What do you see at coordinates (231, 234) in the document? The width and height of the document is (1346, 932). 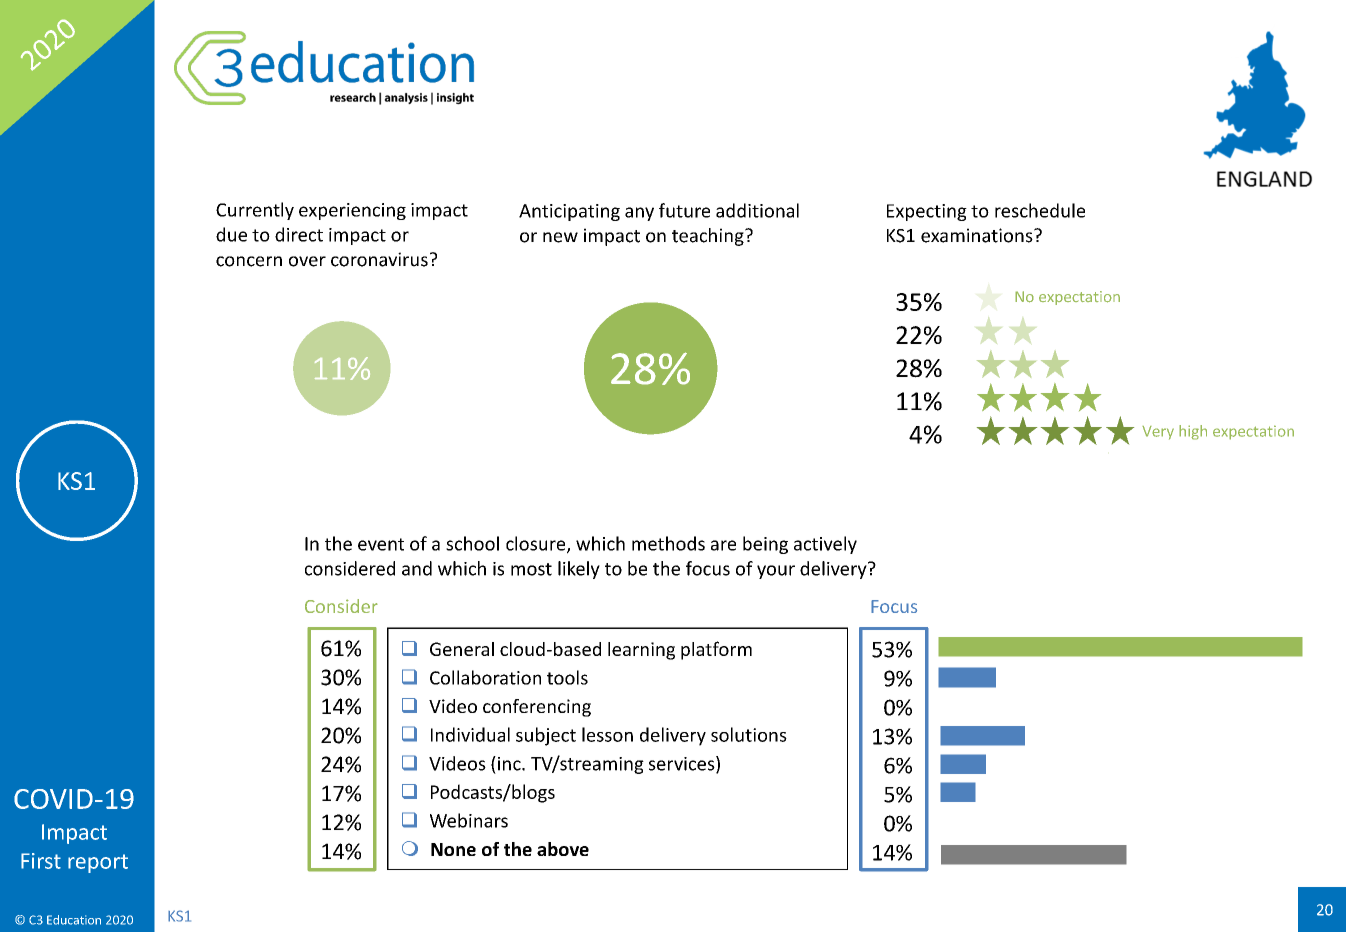 I see `due` at bounding box center [231, 234].
